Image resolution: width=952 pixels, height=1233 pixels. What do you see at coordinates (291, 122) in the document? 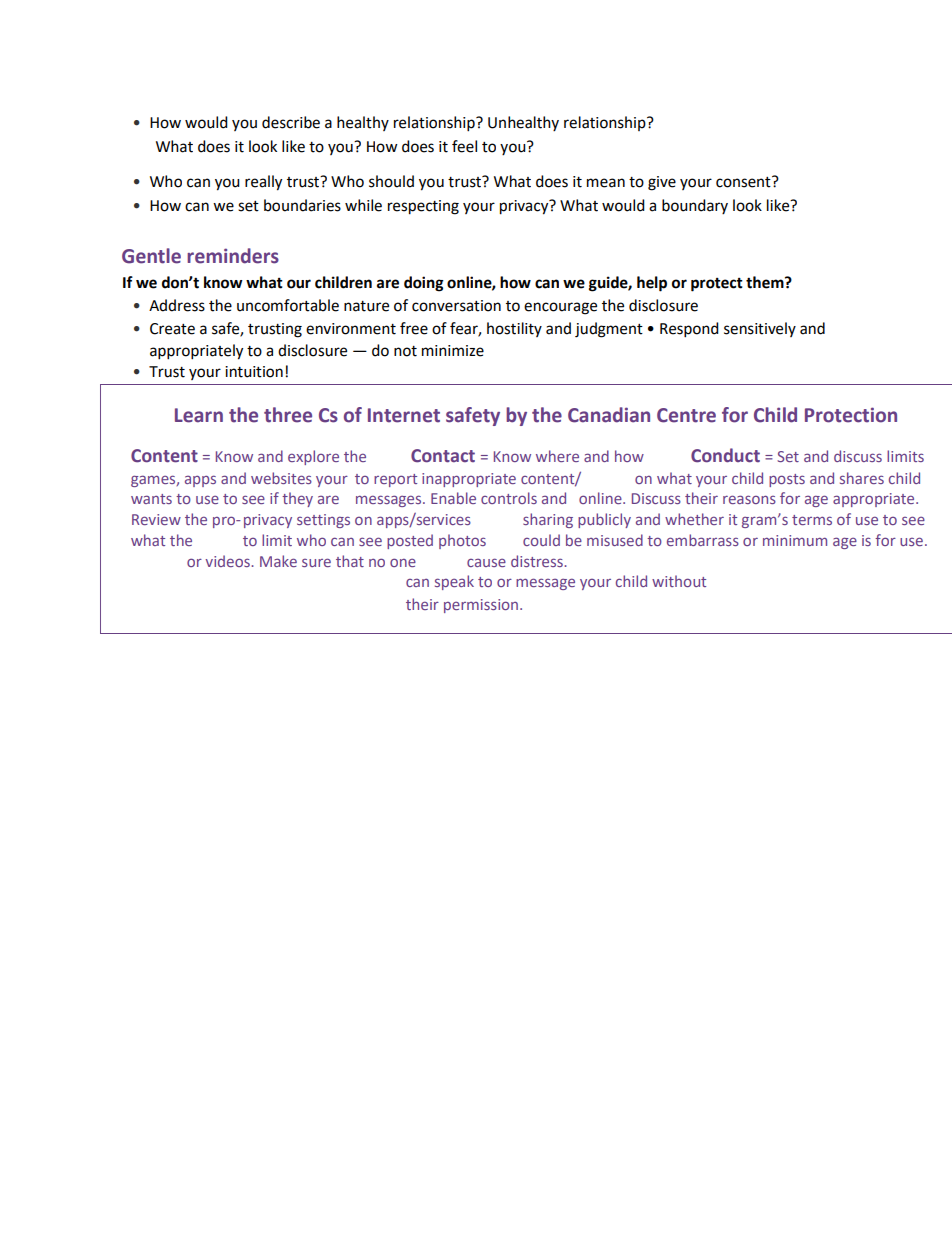
I see `describe` at bounding box center [291, 122].
